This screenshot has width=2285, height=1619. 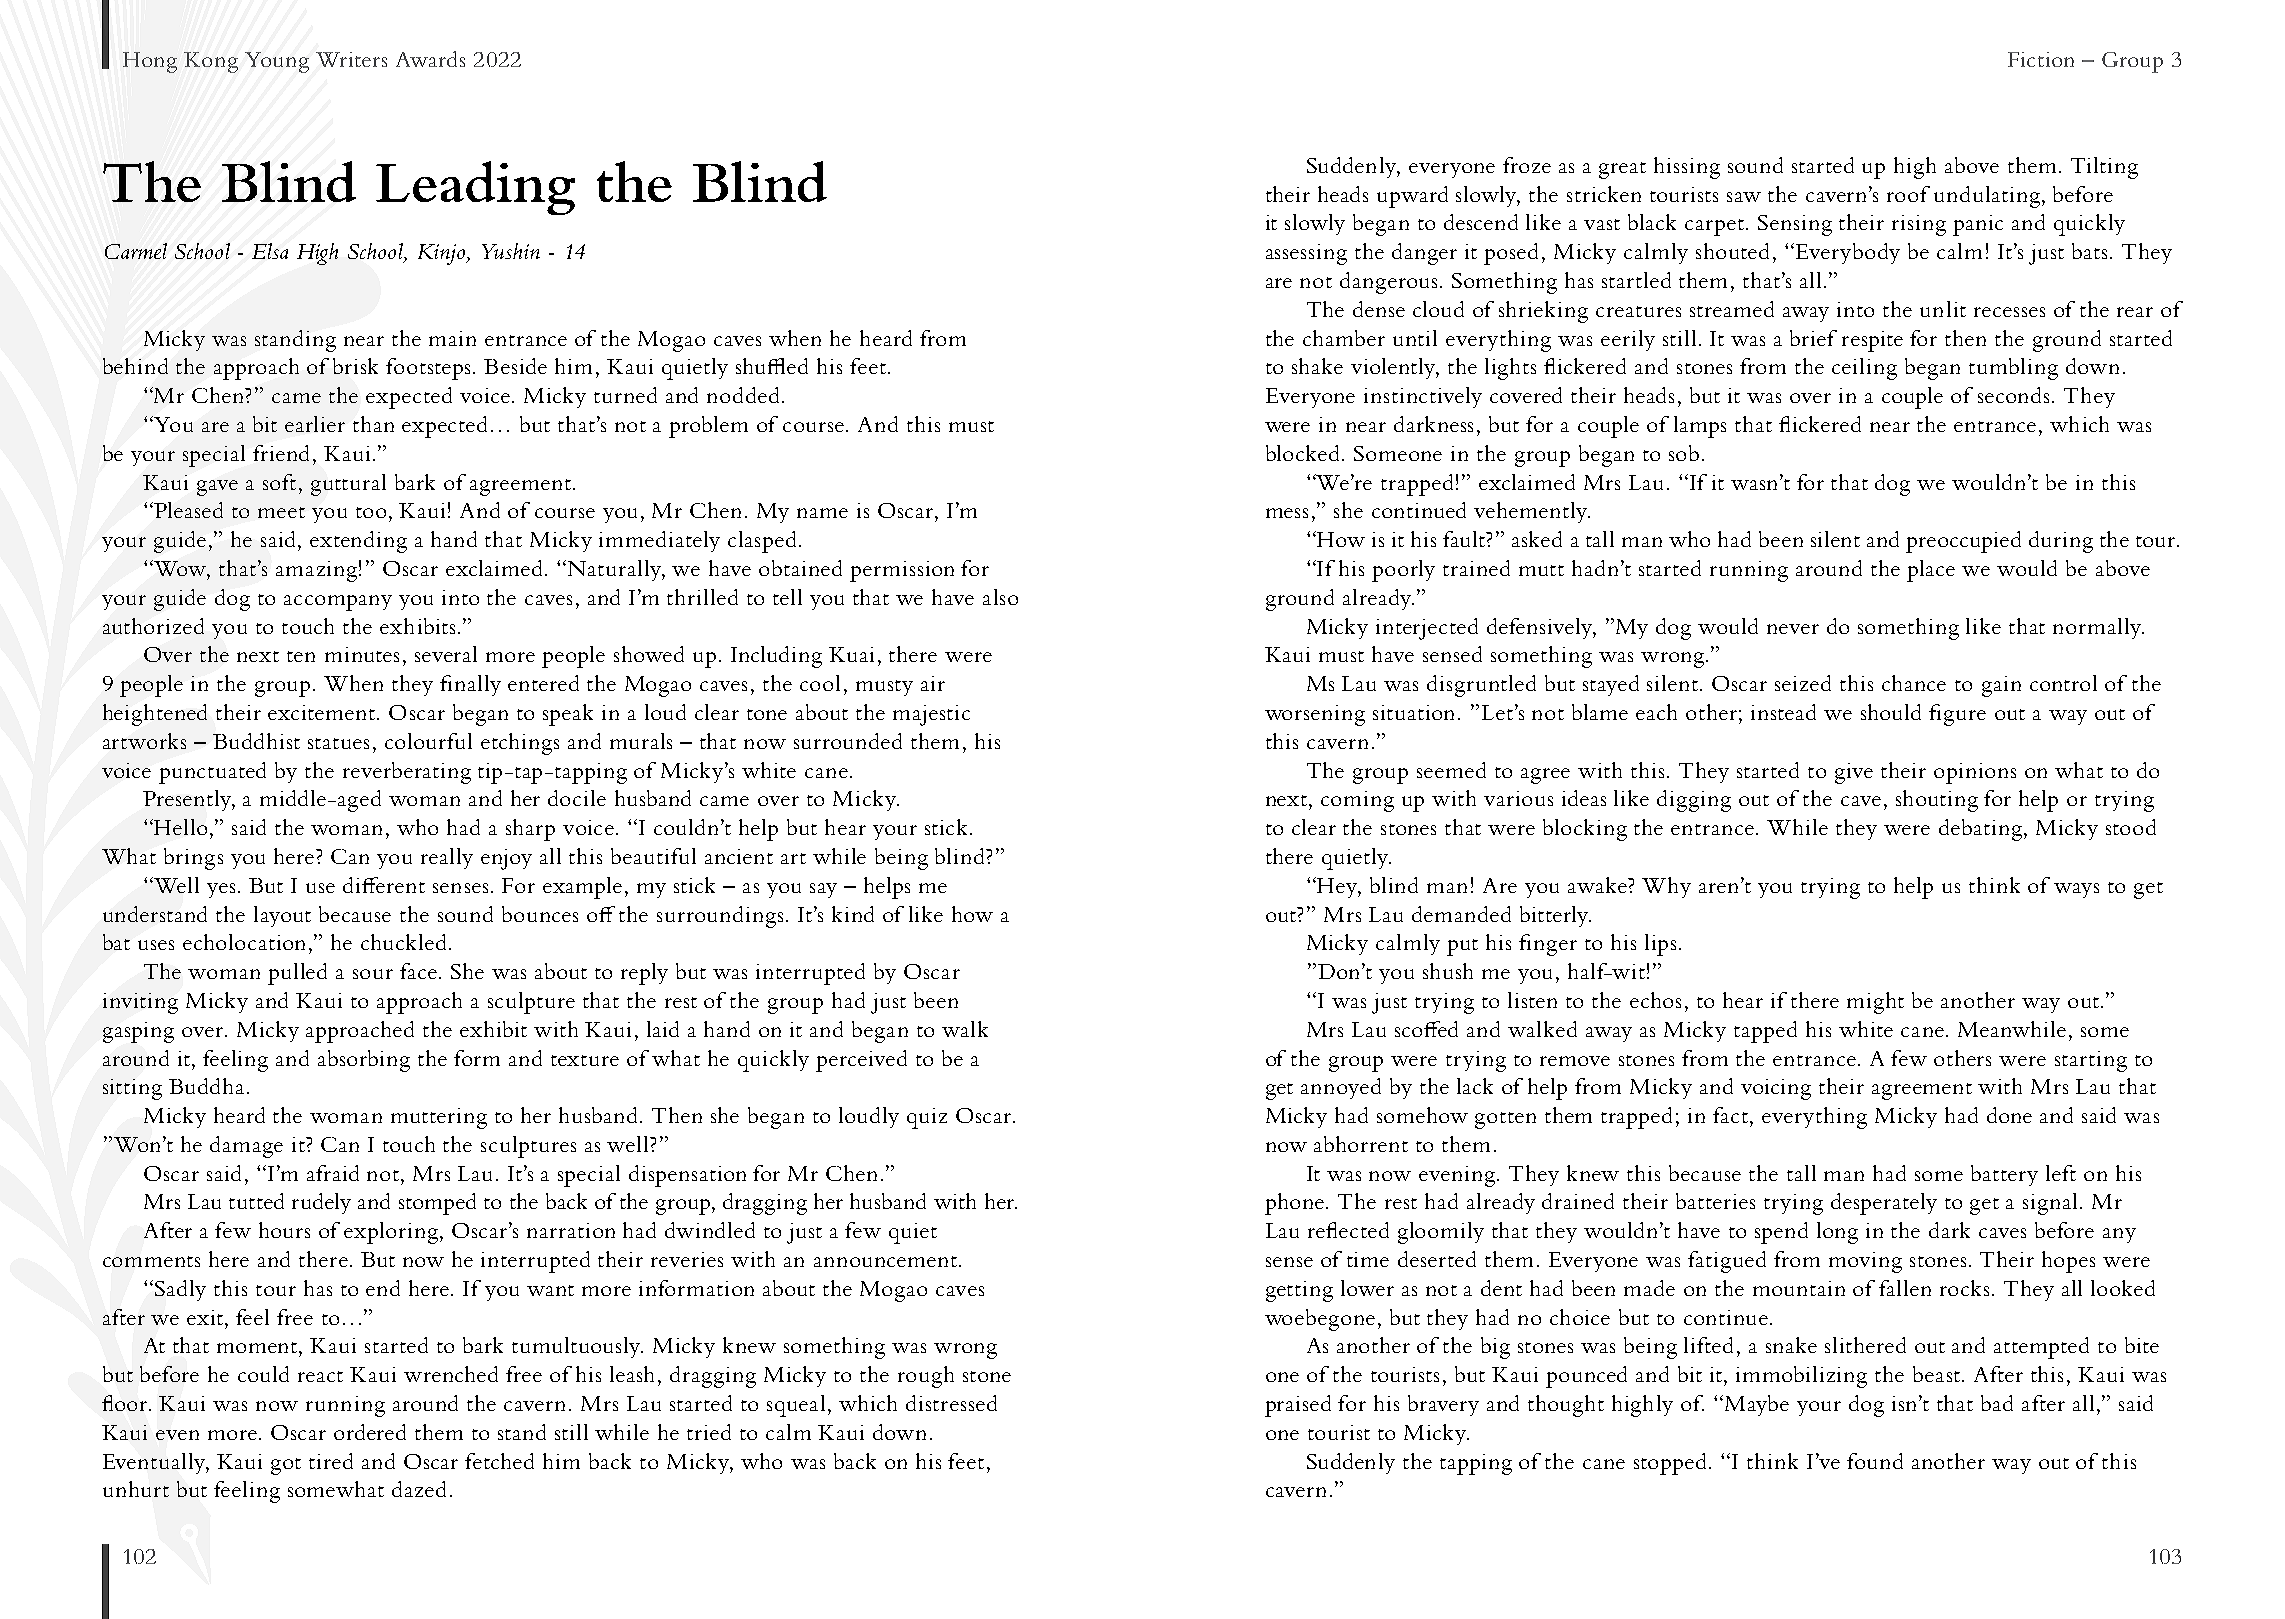 I want to click on minutes, so click(x=362, y=654).
